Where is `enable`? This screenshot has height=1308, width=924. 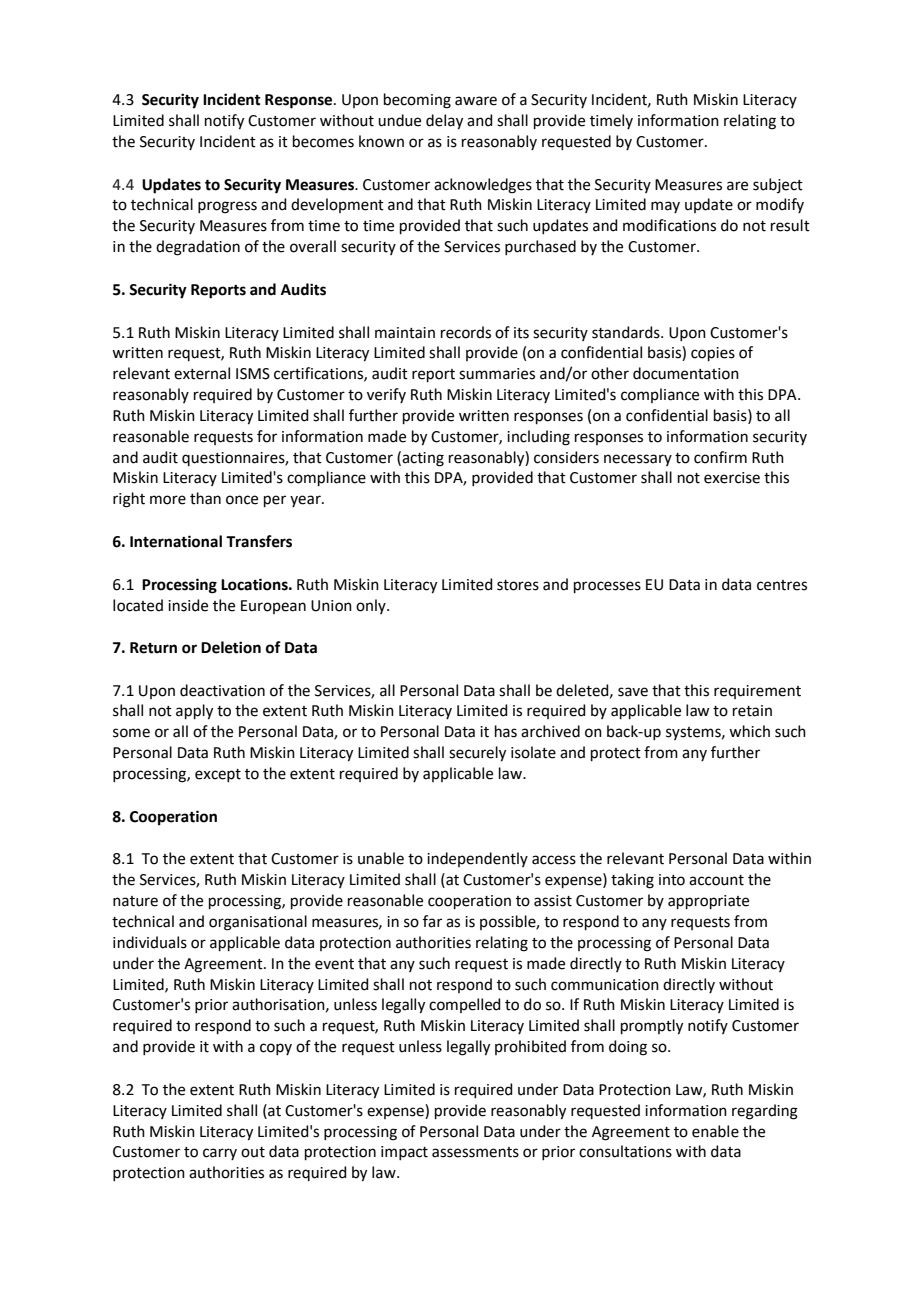 enable is located at coordinates (715, 1131).
